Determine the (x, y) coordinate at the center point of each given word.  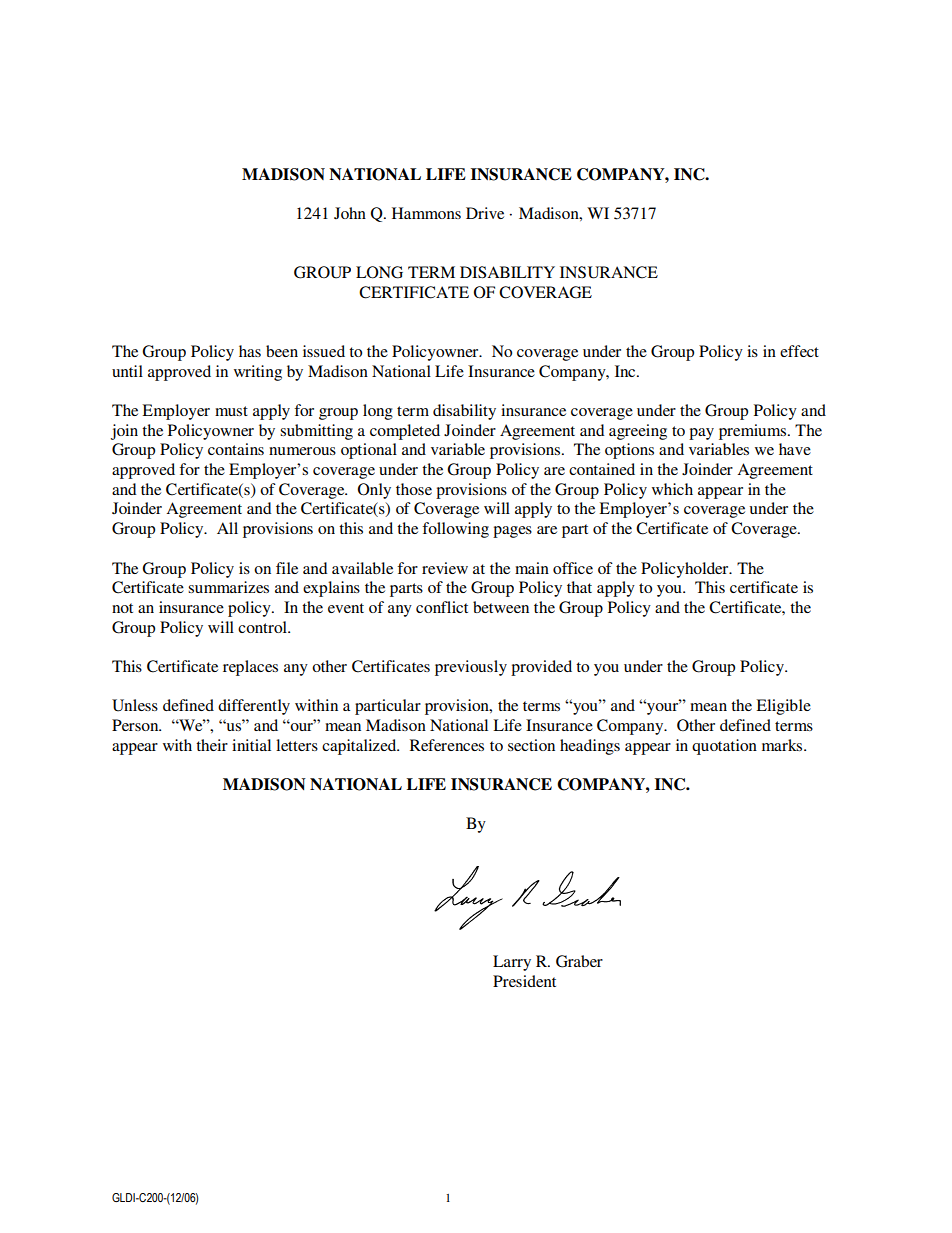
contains (236, 449)
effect (799, 351)
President (524, 981)
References (447, 745)
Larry (512, 963)
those (414, 489)
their (212, 745)
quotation (724, 747)
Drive (485, 213)
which (672, 489)
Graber (579, 961)
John (350, 213)
